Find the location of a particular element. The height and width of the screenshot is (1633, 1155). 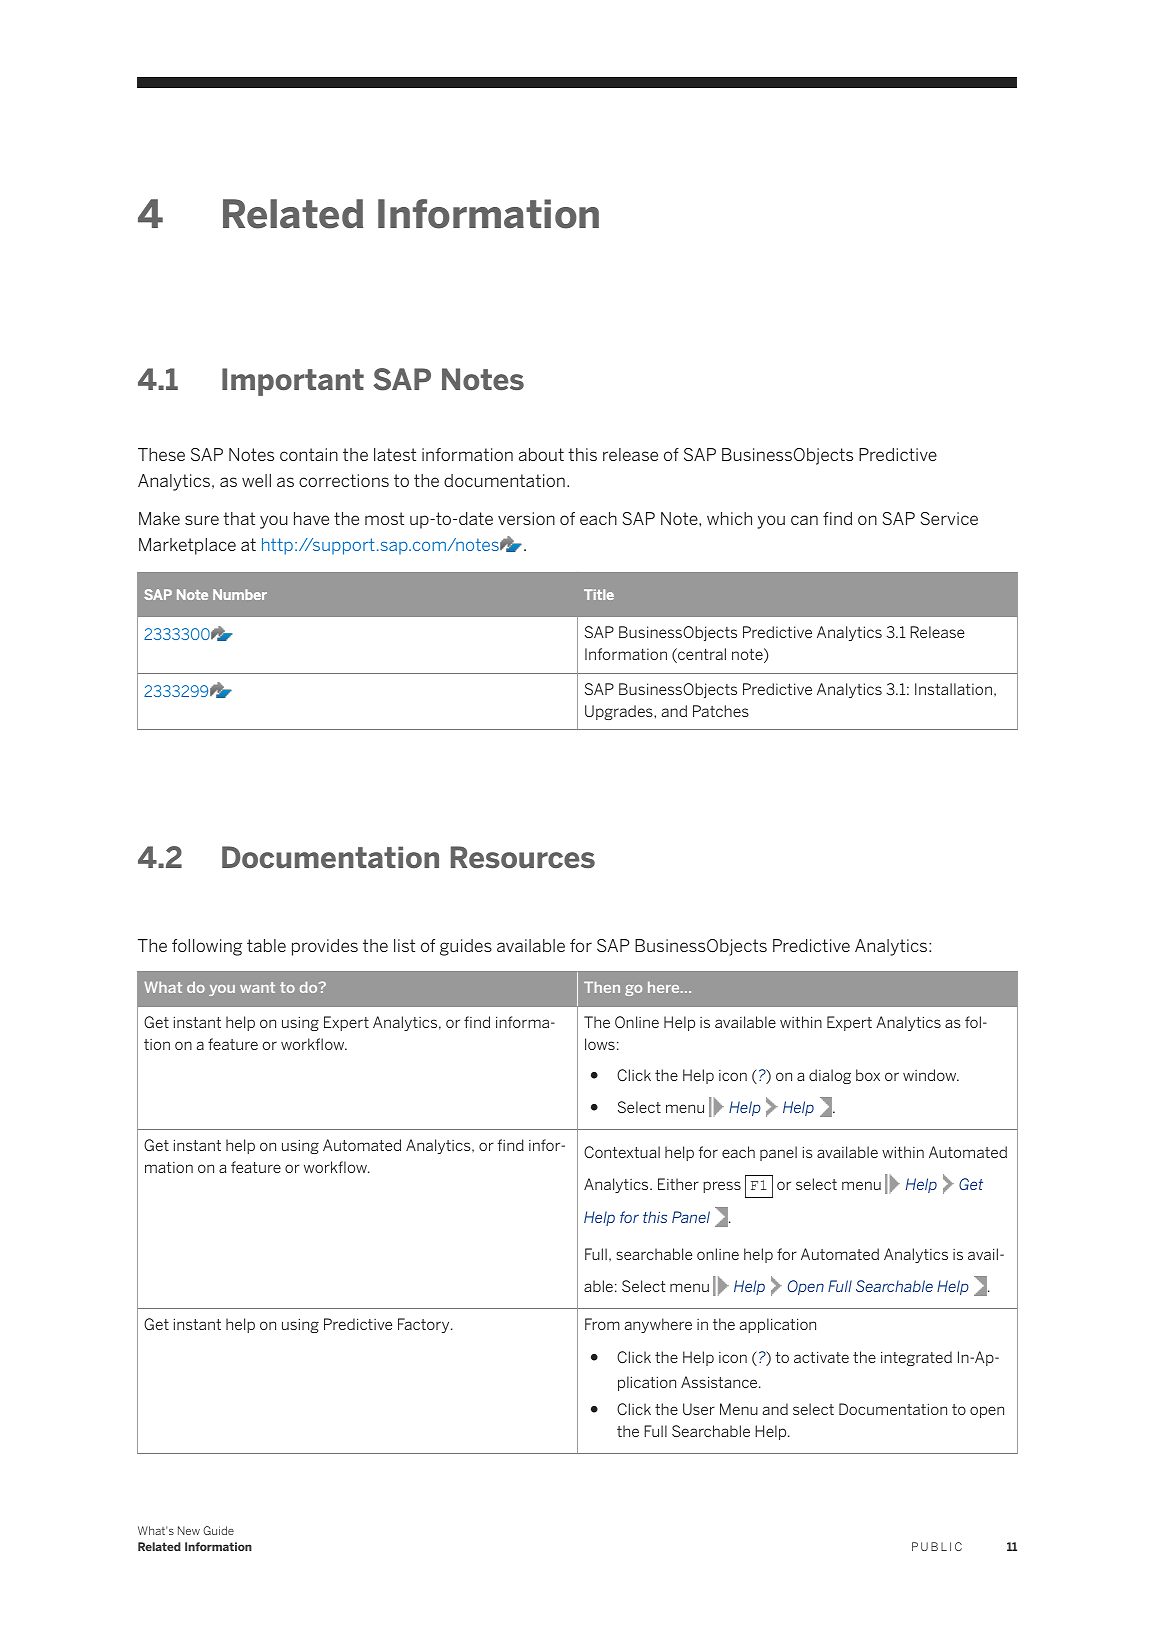

want is located at coordinates (257, 987).
